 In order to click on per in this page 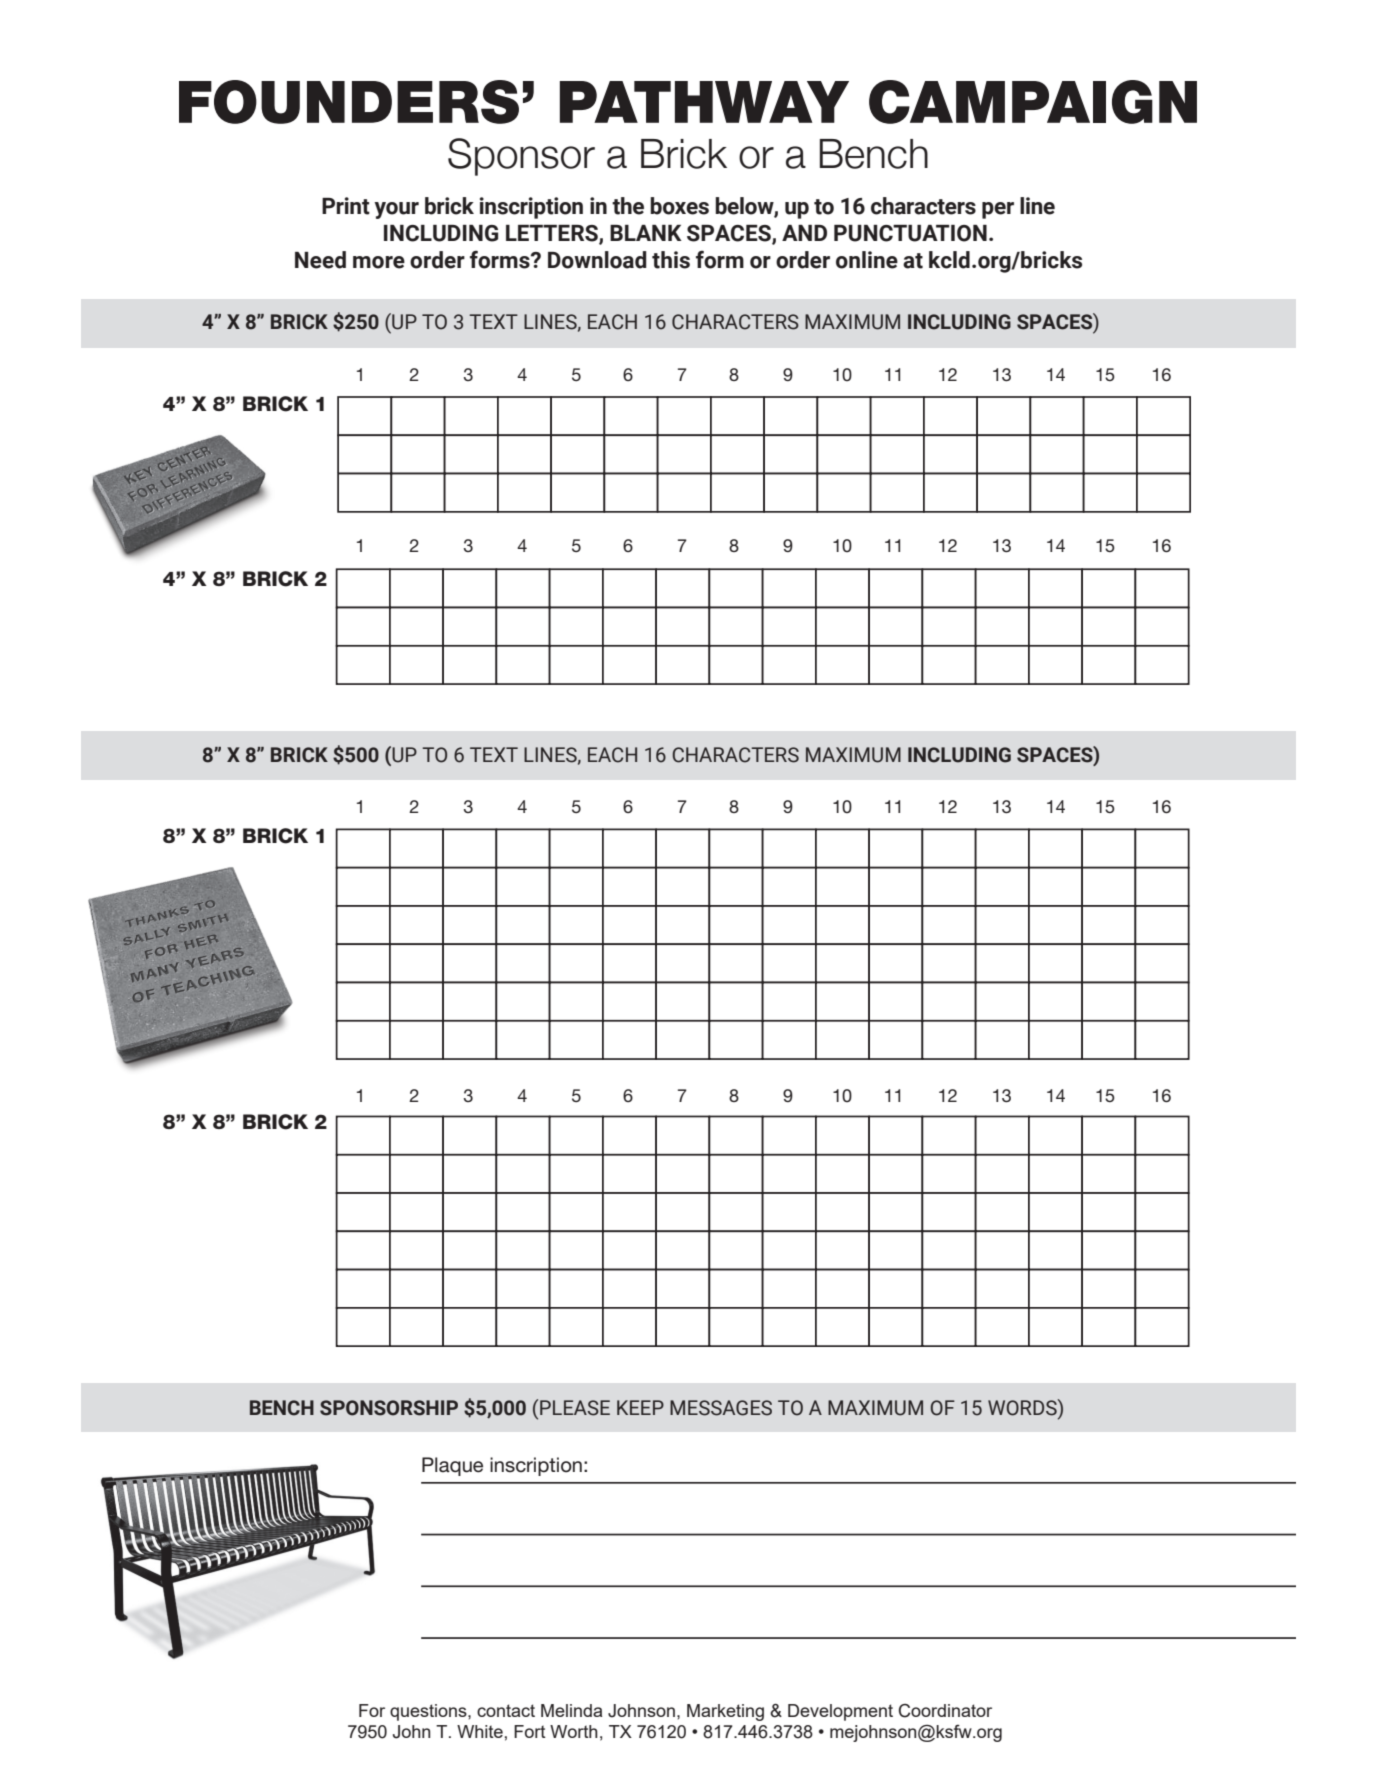, I will do `click(998, 210)`.
